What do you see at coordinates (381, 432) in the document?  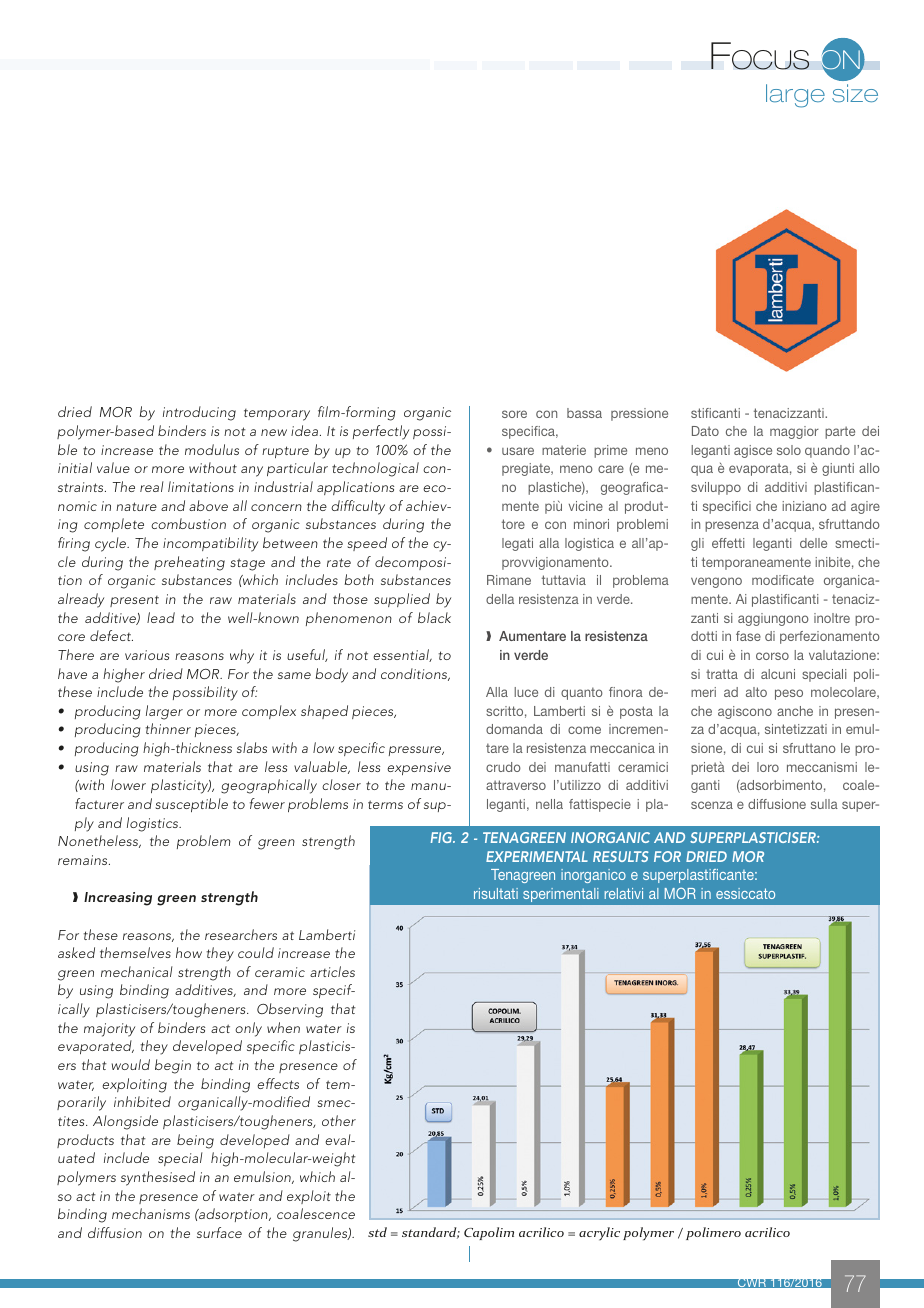 I see `perfectly` at bounding box center [381, 432].
